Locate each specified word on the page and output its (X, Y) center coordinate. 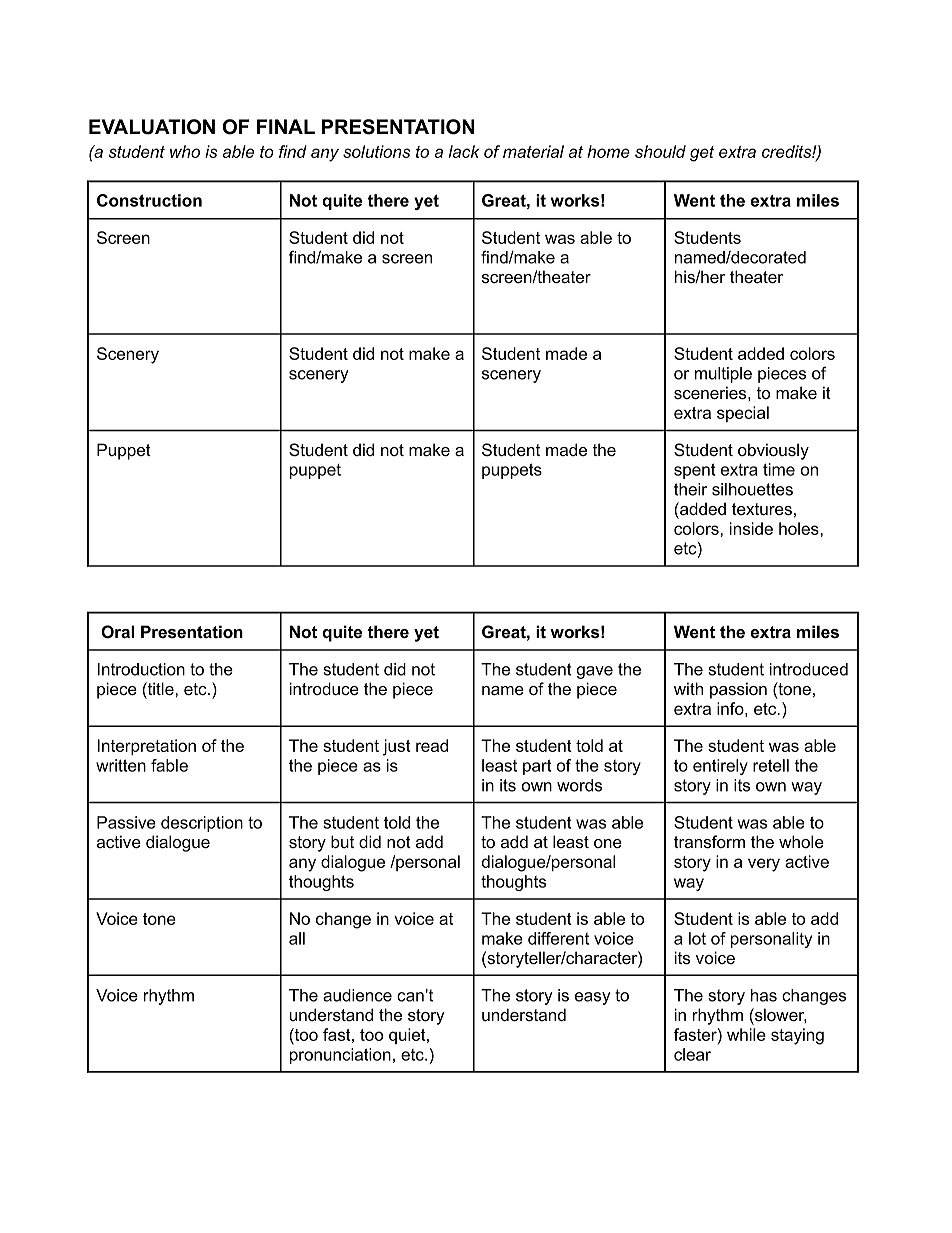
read (432, 745)
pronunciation (340, 1056)
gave (595, 672)
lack (464, 151)
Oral (117, 632)
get (702, 154)
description (202, 824)
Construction (149, 200)
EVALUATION (152, 127)
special (743, 414)
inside (751, 528)
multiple (723, 375)
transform (709, 842)
